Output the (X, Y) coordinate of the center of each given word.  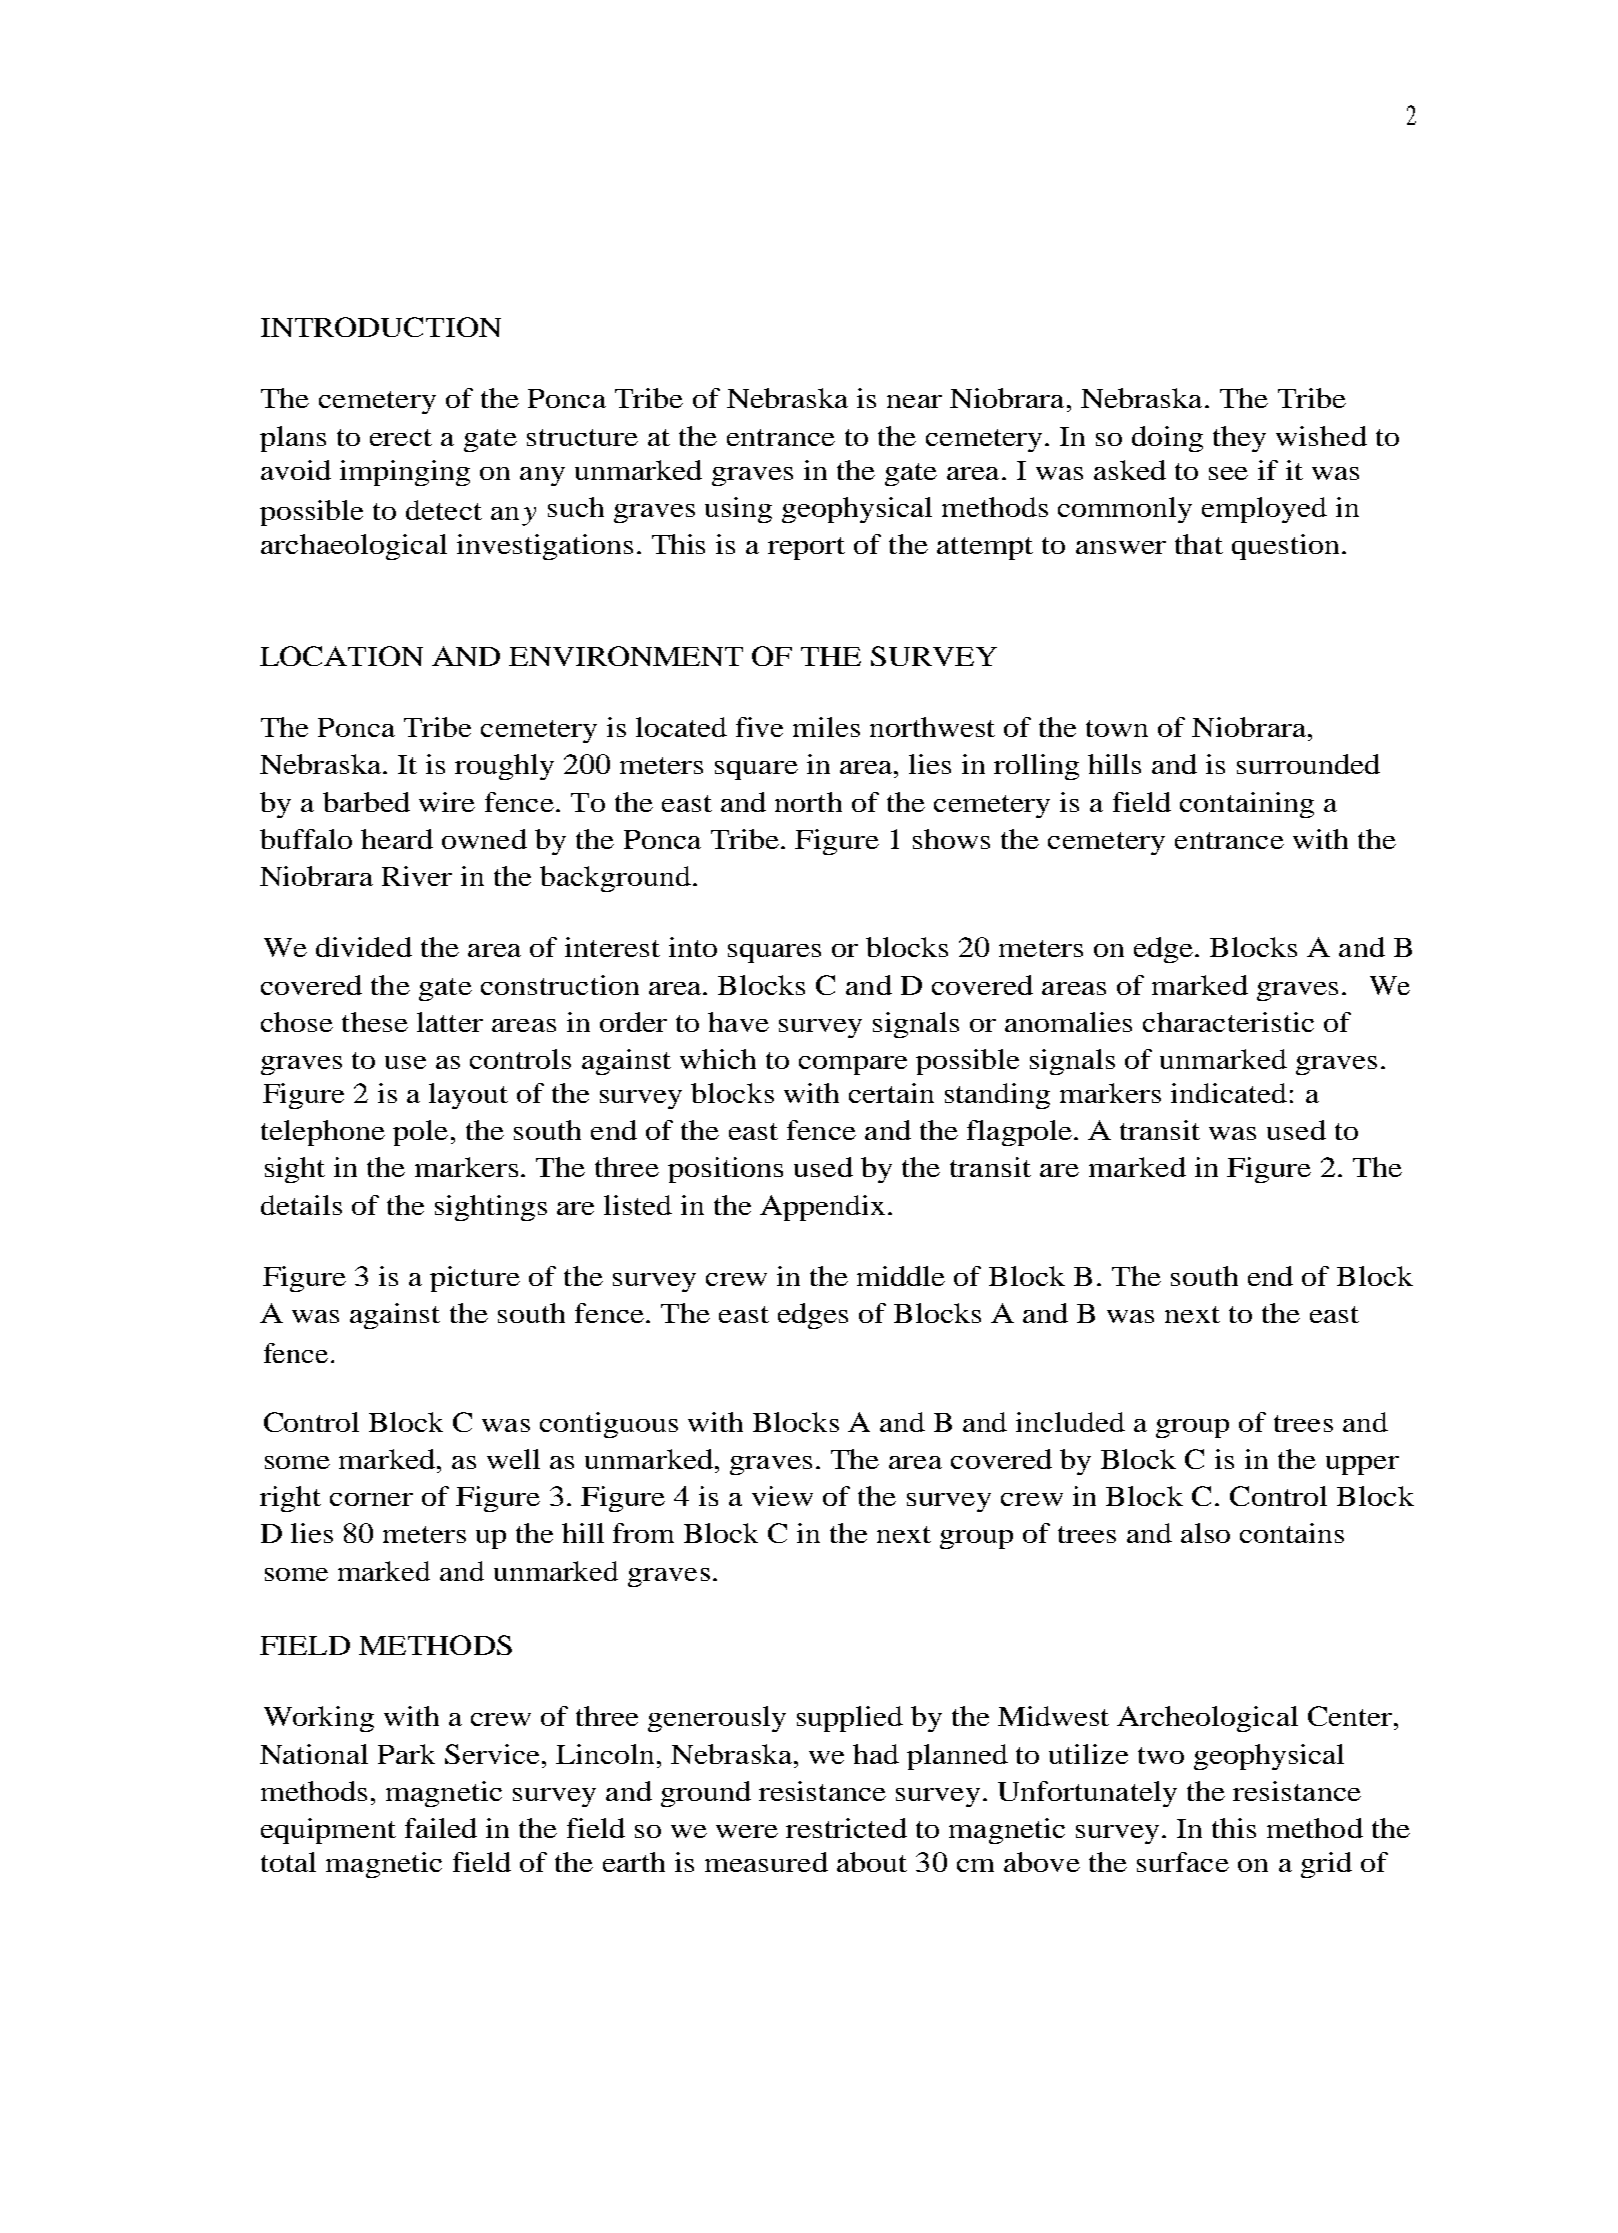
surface (1183, 1862)
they (1239, 439)
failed (441, 1828)
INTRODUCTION (381, 327)
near (914, 401)
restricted (846, 1828)
